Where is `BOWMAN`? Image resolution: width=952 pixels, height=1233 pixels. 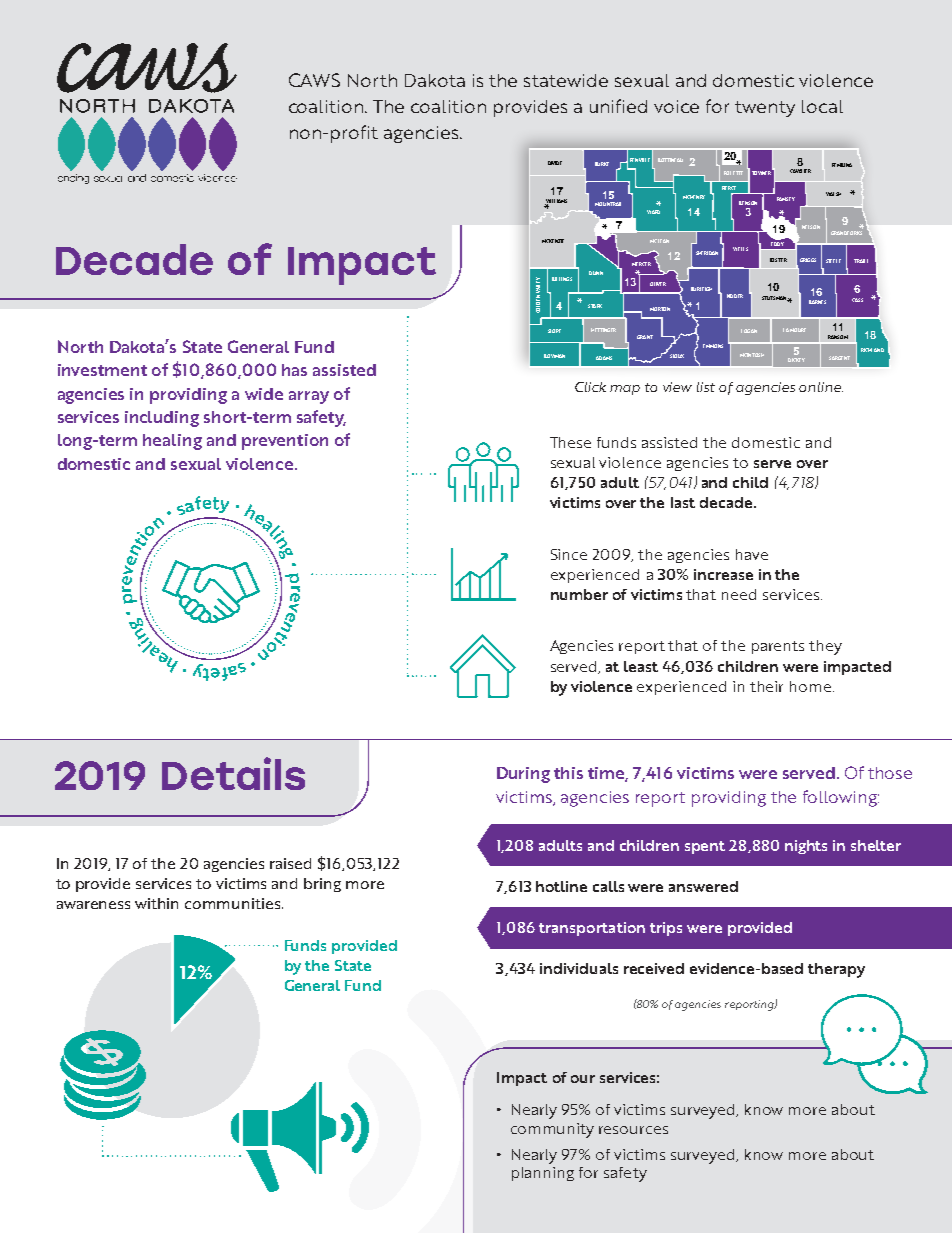
BOWMAN is located at coordinates (554, 356).
